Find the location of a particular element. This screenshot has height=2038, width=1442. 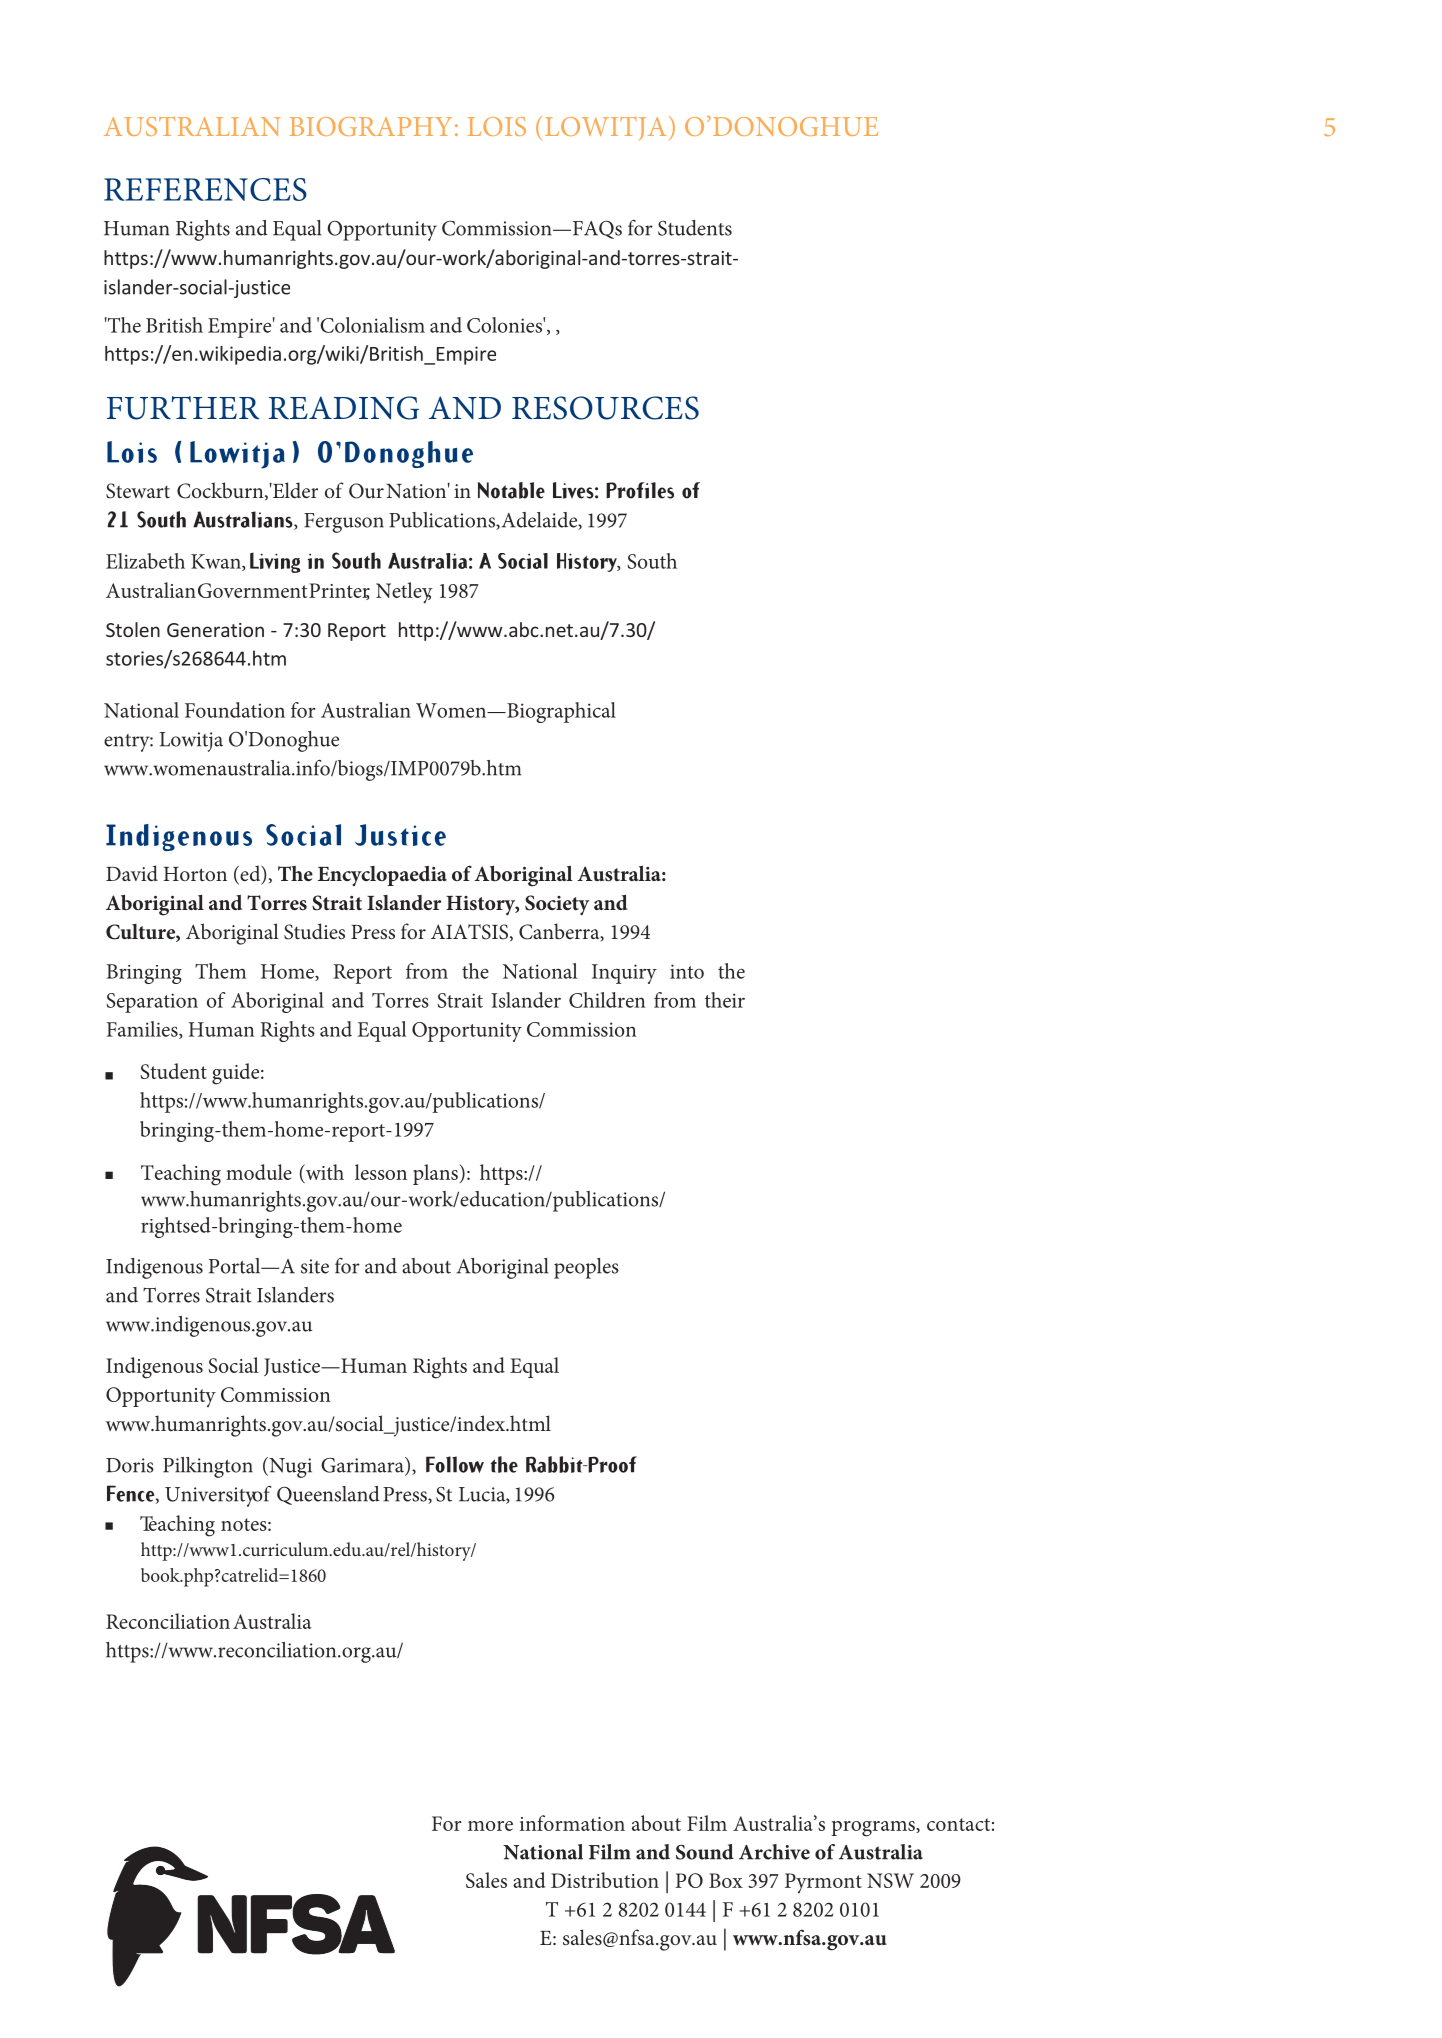

Foundation is located at coordinates (235, 710).
